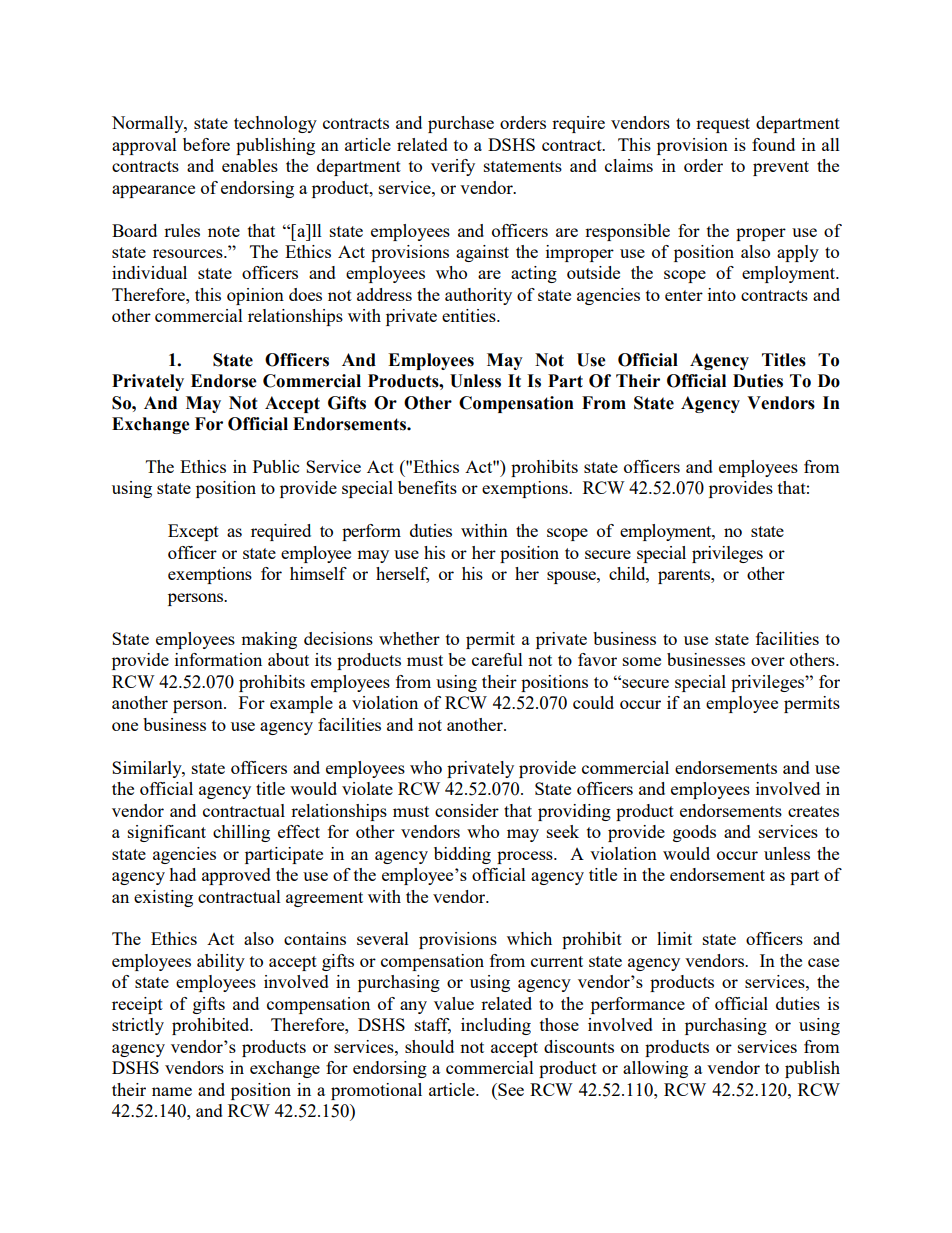  What do you see at coordinates (429, 1046) in the document?
I see `should` at bounding box center [429, 1046].
